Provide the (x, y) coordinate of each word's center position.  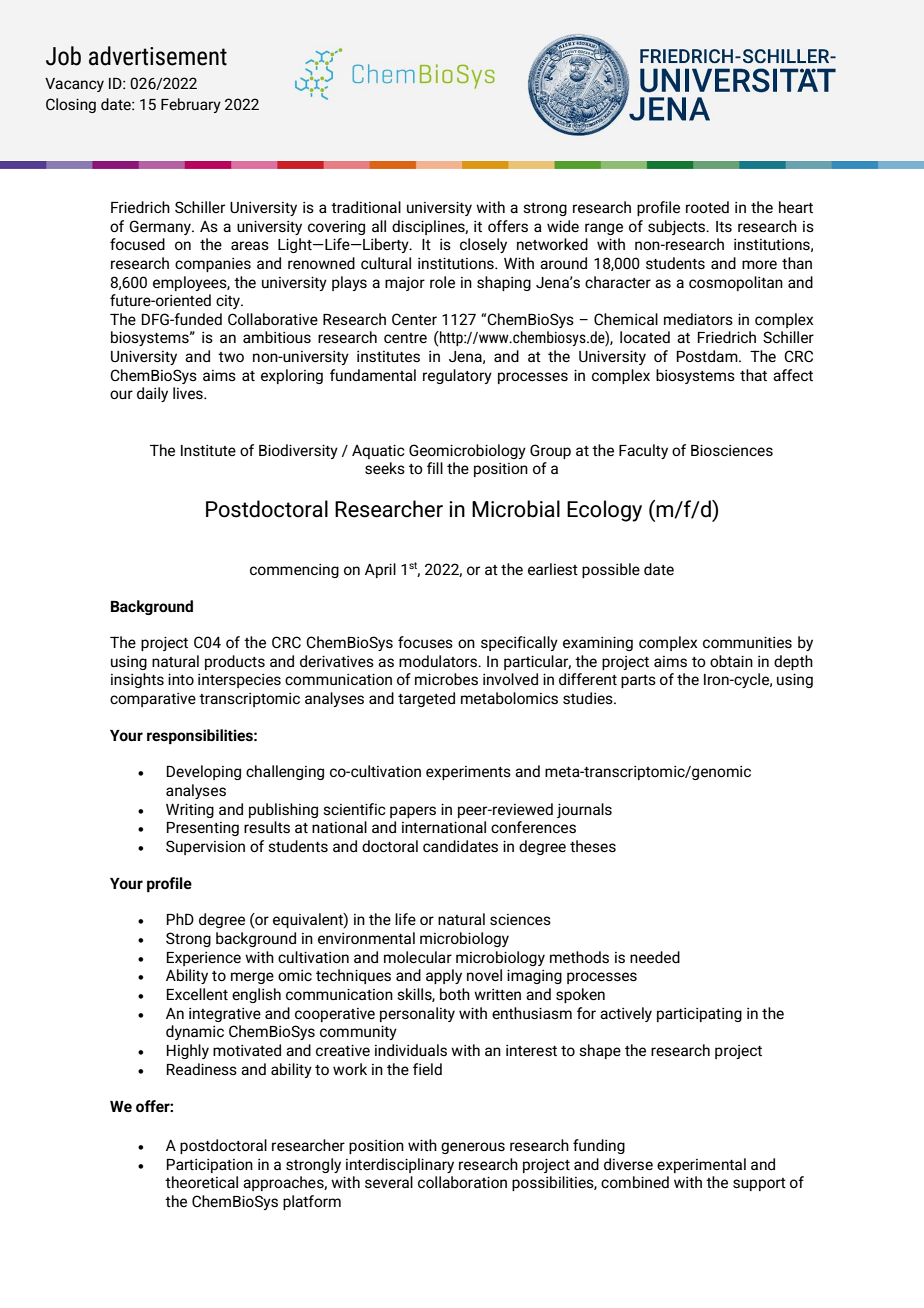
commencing (294, 571)
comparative (153, 700)
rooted (707, 207)
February (191, 105)
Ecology (604, 511)
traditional (366, 207)
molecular (418, 957)
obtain (731, 661)
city (229, 302)
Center (414, 319)
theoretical (201, 1182)
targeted (426, 699)
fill (435, 468)
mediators (698, 319)
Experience (204, 959)
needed (655, 957)
